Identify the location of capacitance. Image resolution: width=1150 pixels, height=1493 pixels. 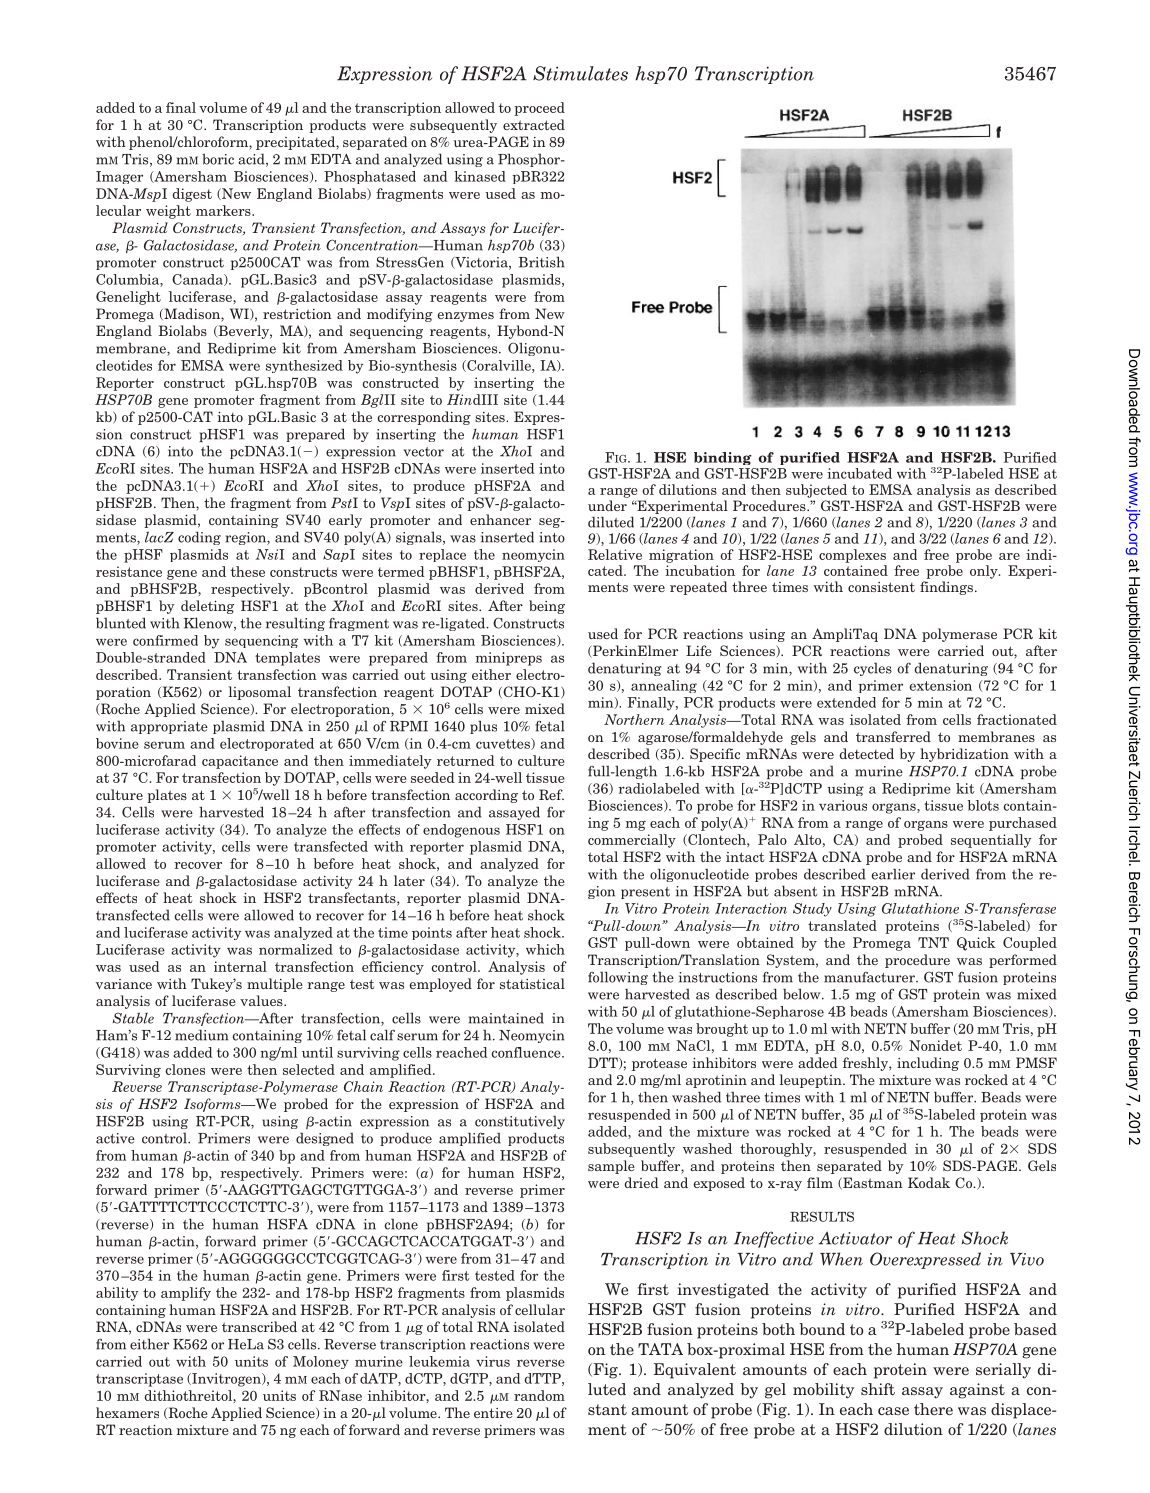
(240, 762).
